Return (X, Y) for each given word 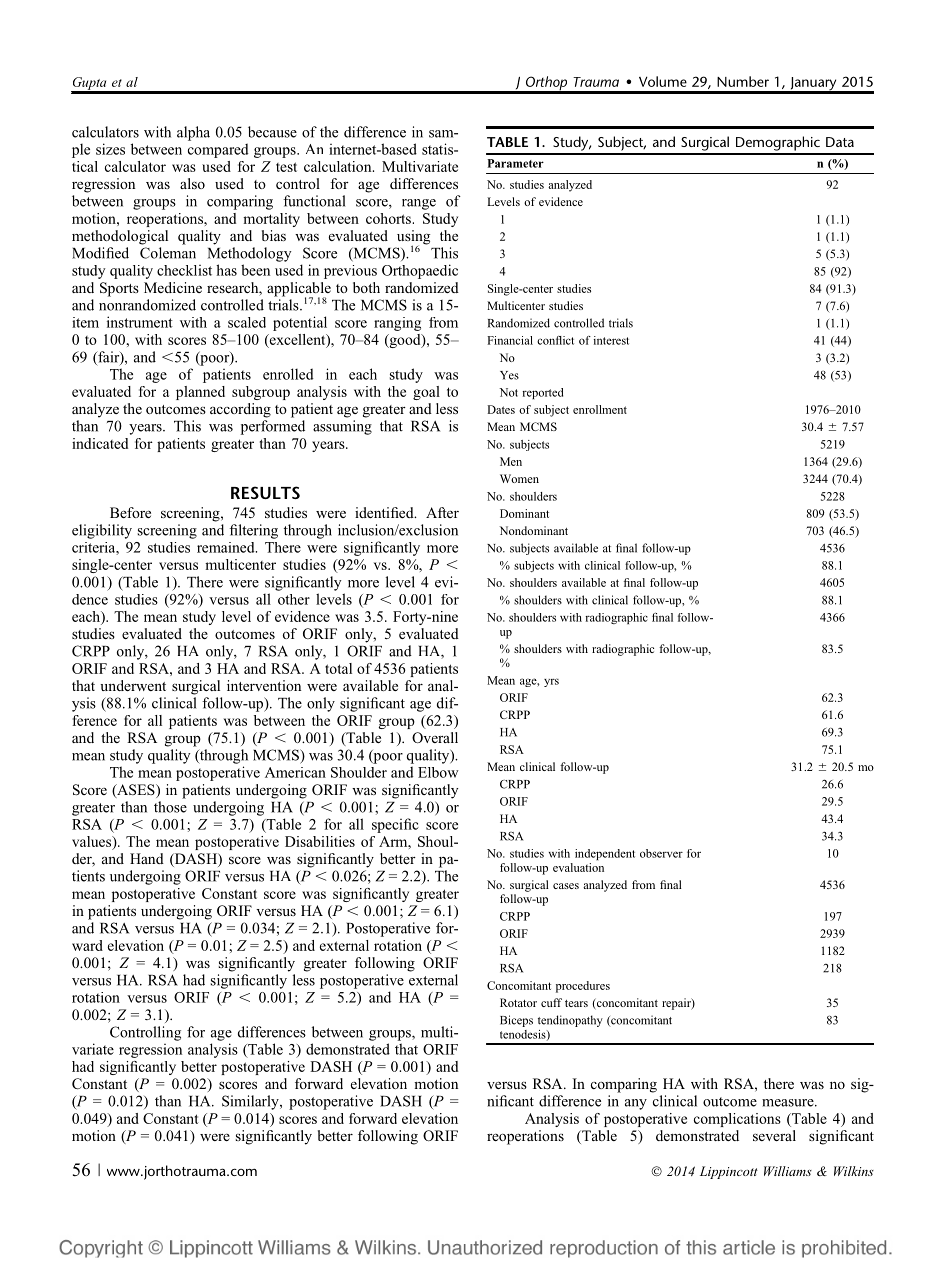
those (170, 807)
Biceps (516, 1021)
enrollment (600, 409)
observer (661, 853)
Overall (435, 737)
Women (519, 478)
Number (743, 81)
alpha (193, 133)
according (240, 410)
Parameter (515, 163)
